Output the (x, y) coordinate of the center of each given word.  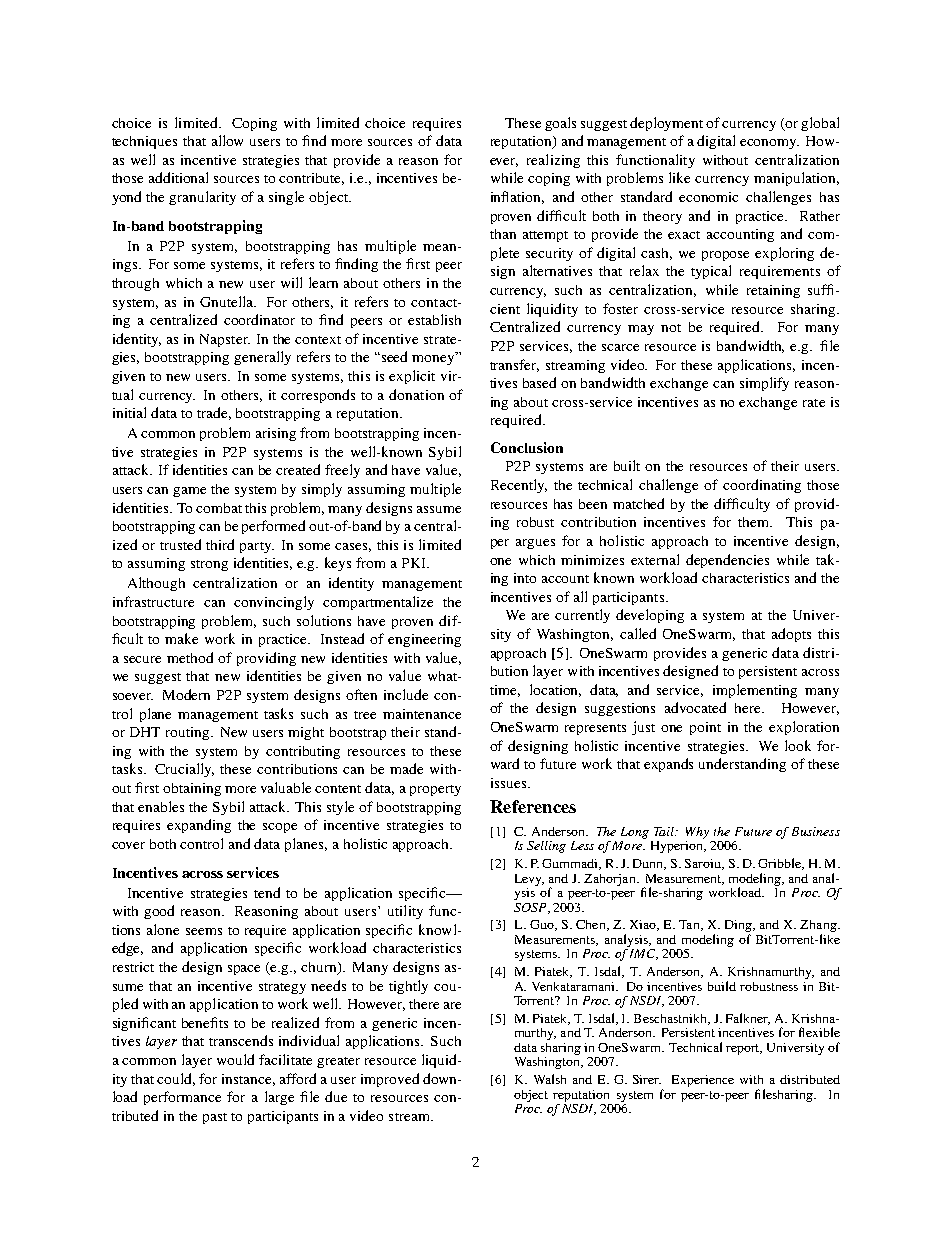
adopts (791, 635)
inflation (517, 197)
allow (227, 140)
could (176, 1079)
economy (769, 144)
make (181, 638)
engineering (424, 640)
